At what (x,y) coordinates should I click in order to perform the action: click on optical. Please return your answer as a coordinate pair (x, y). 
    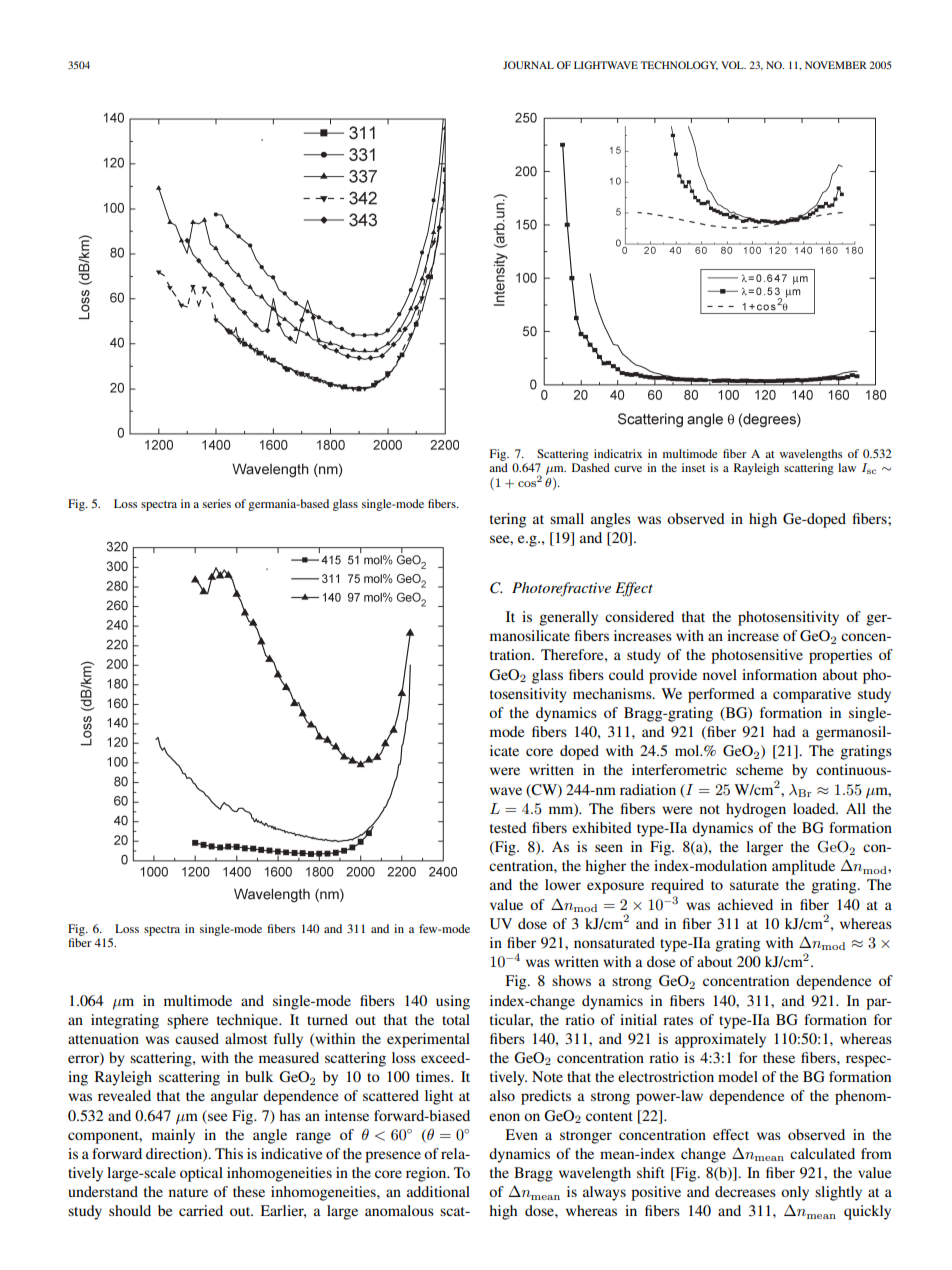
    Looking at the image, I should click on (201, 1174).
